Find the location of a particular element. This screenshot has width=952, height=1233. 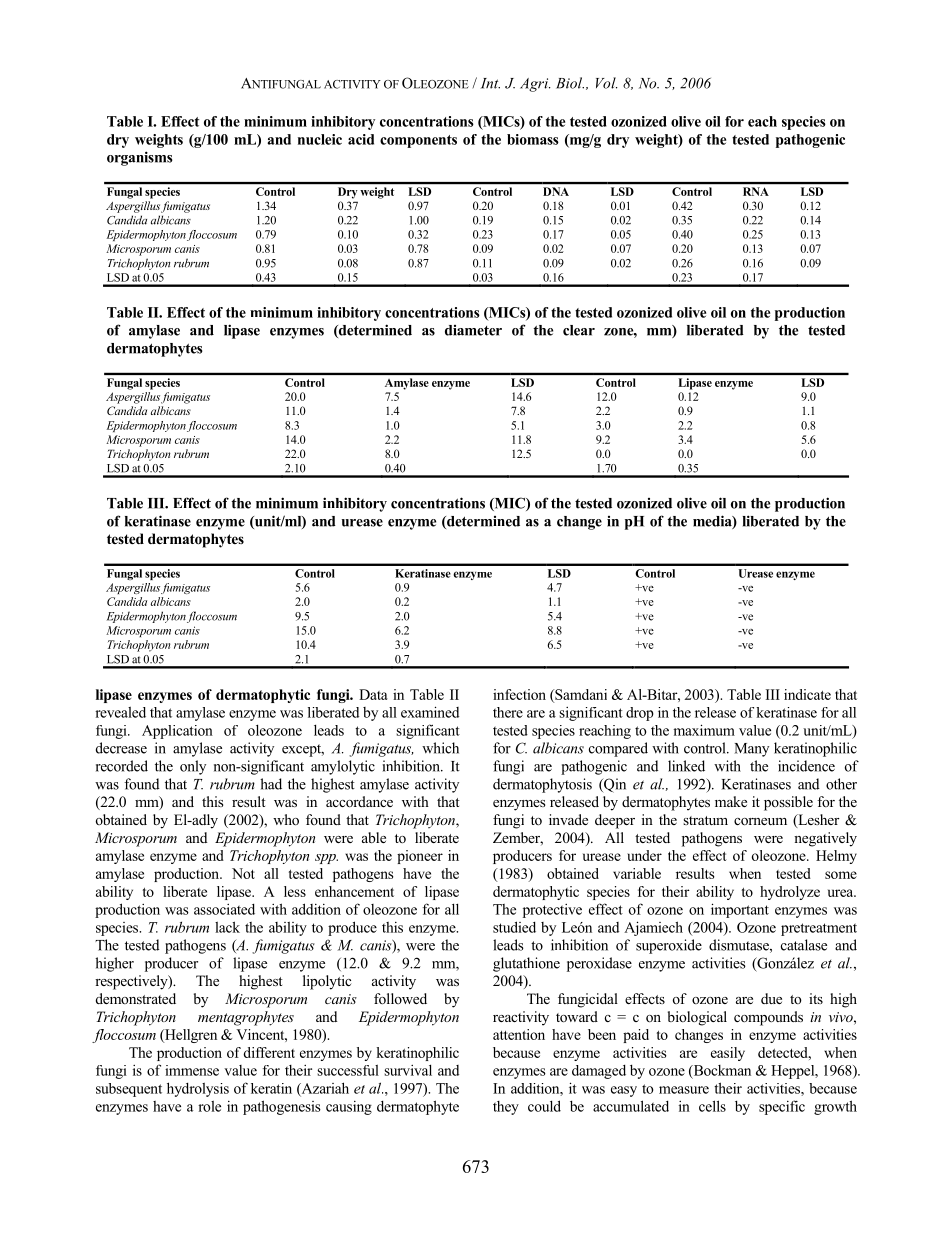

which is located at coordinates (440, 748).
